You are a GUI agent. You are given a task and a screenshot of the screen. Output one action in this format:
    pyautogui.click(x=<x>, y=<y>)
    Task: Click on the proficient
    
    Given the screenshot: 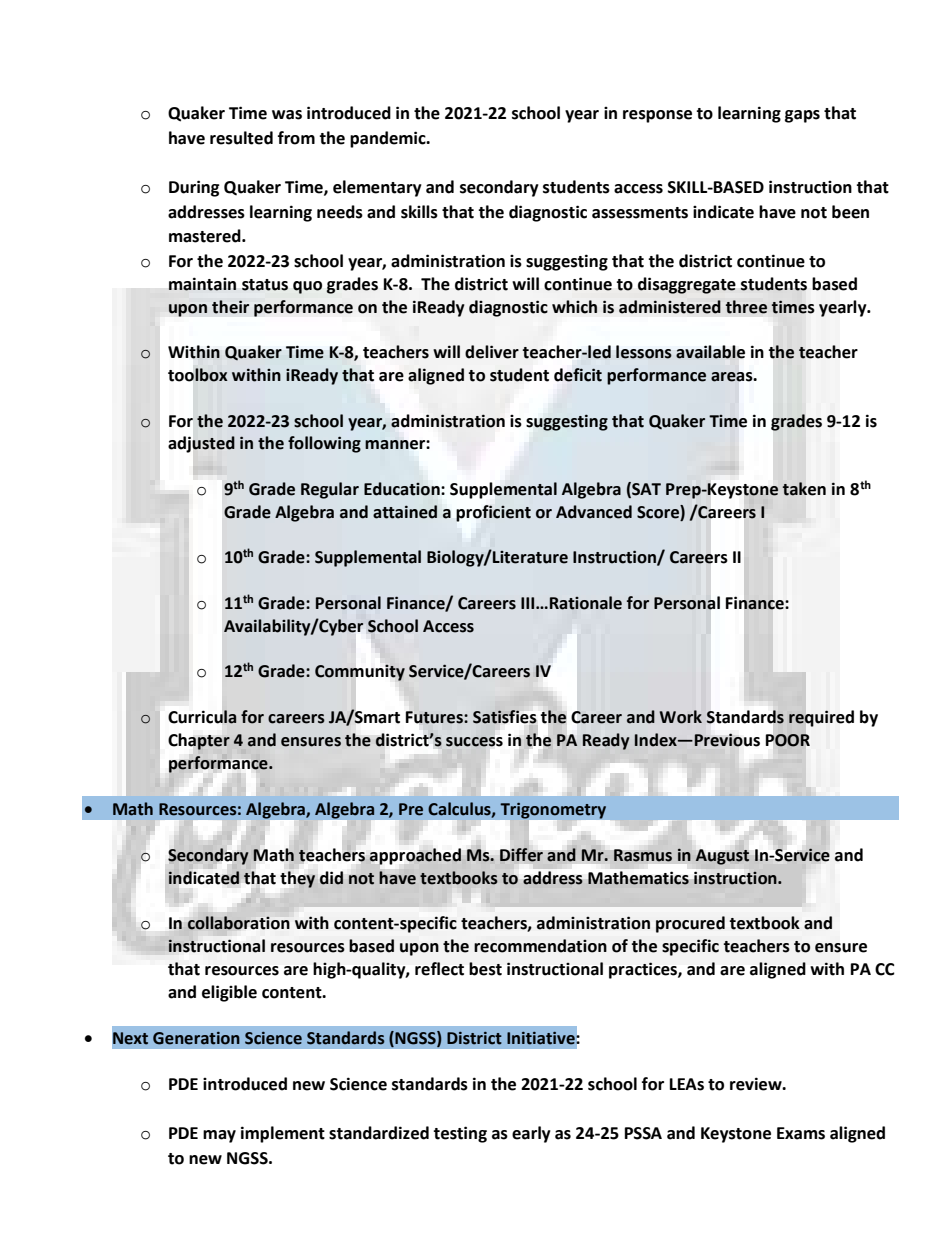 What is the action you would take?
    pyautogui.click(x=493, y=513)
